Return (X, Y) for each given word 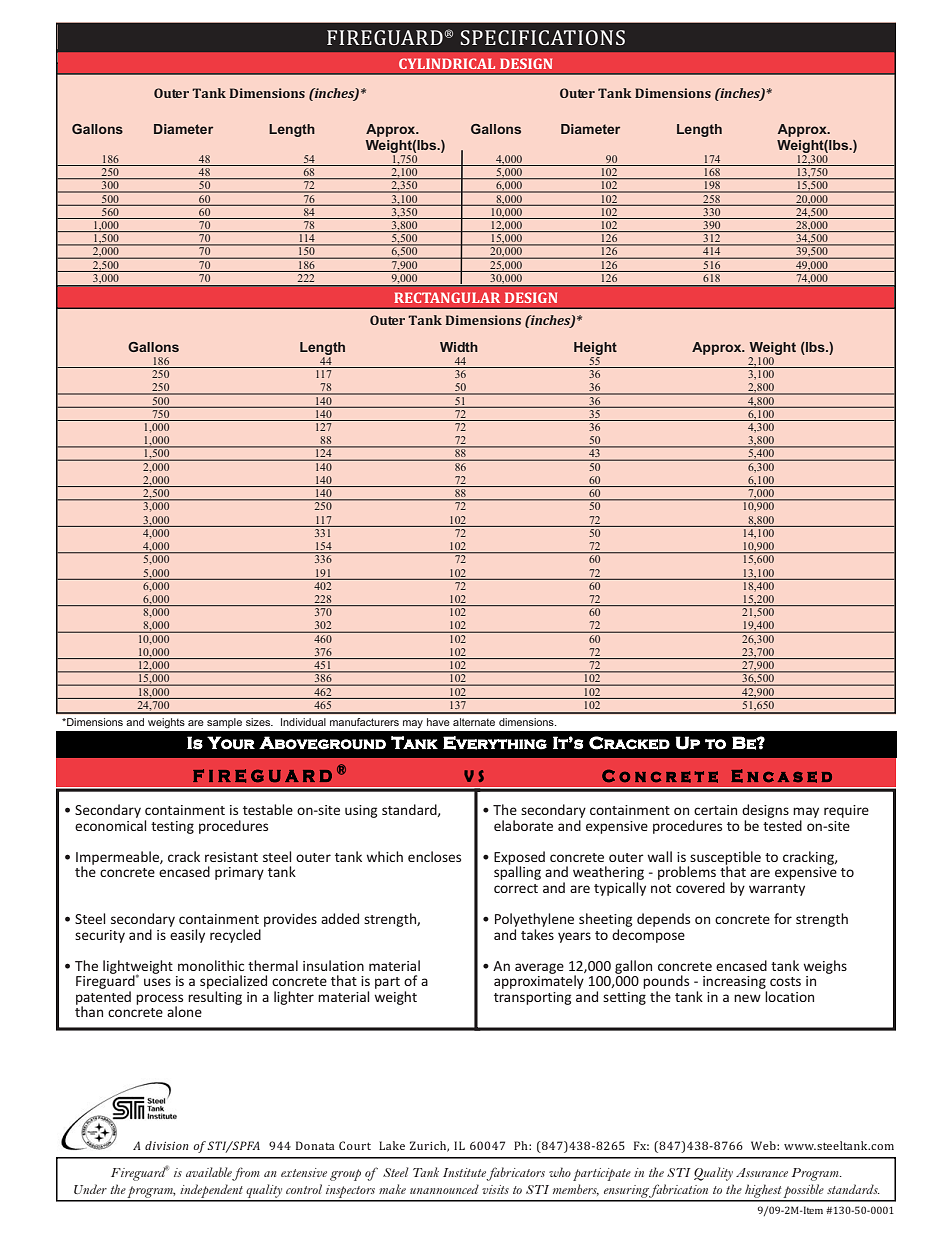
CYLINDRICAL (447, 63)
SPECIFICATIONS (542, 37)
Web (764, 1145)
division (167, 1145)
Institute (464, 1172)
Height (595, 348)
